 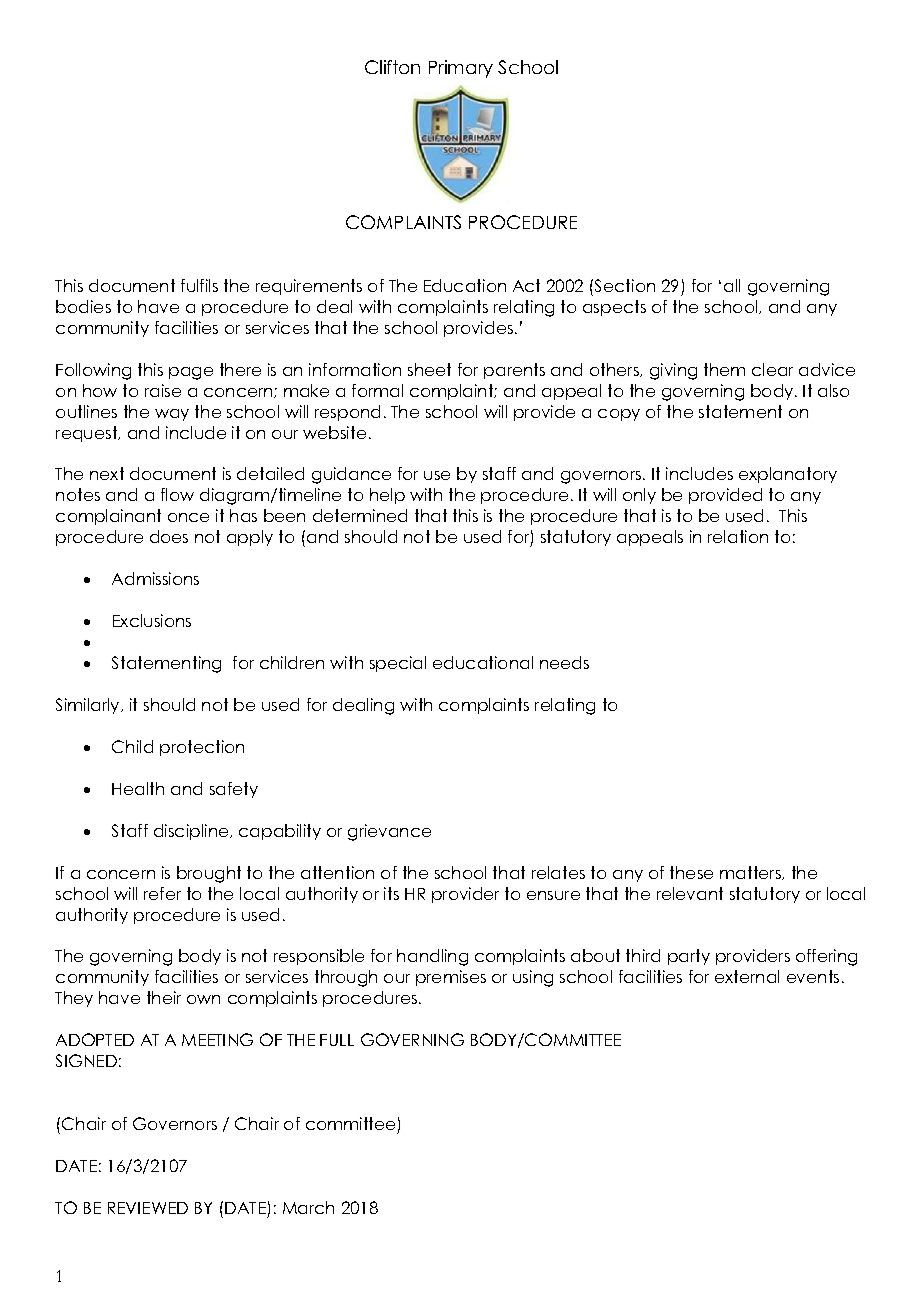 I want to click on Exclusions, so click(x=152, y=620).
